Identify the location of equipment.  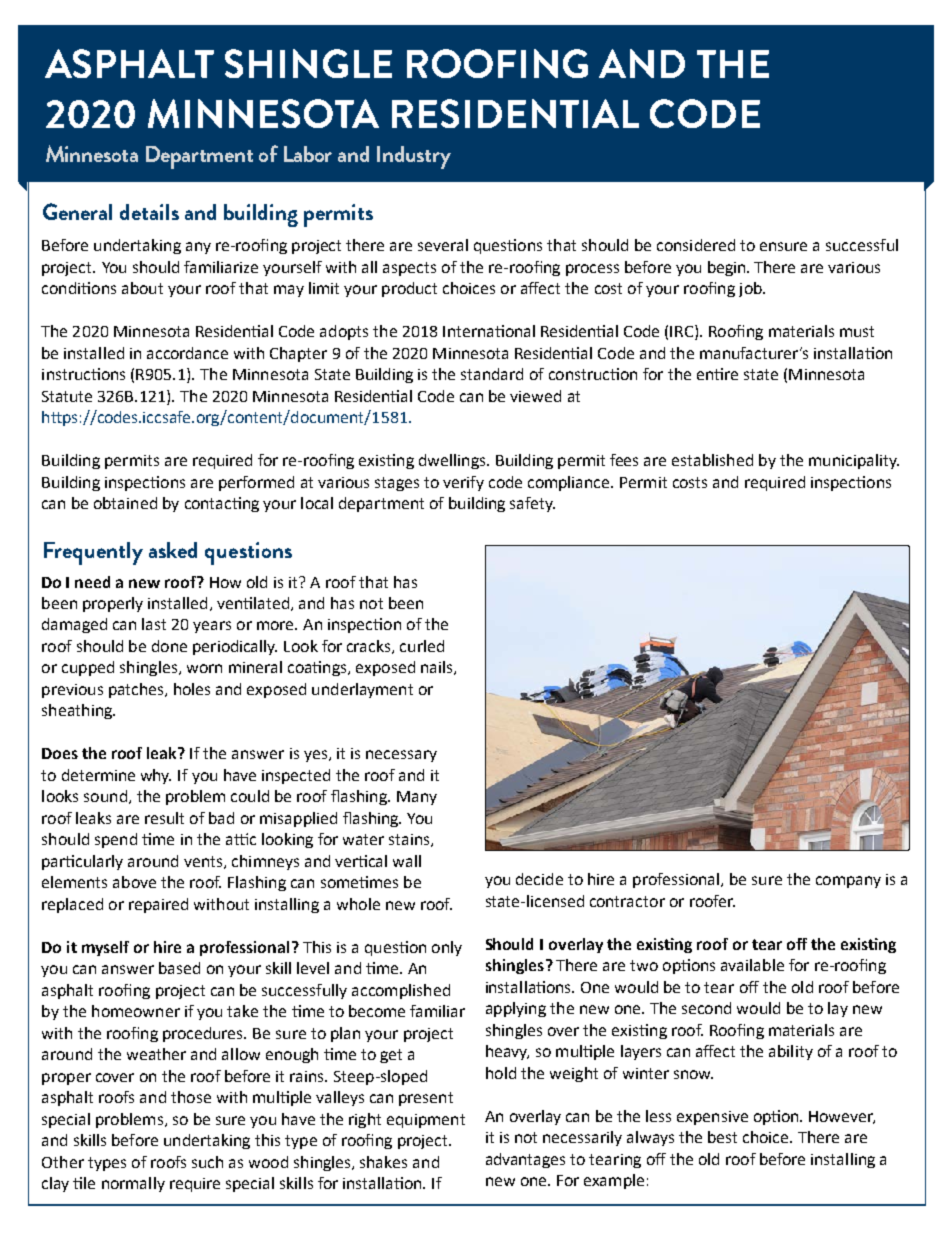
(426, 1121).
